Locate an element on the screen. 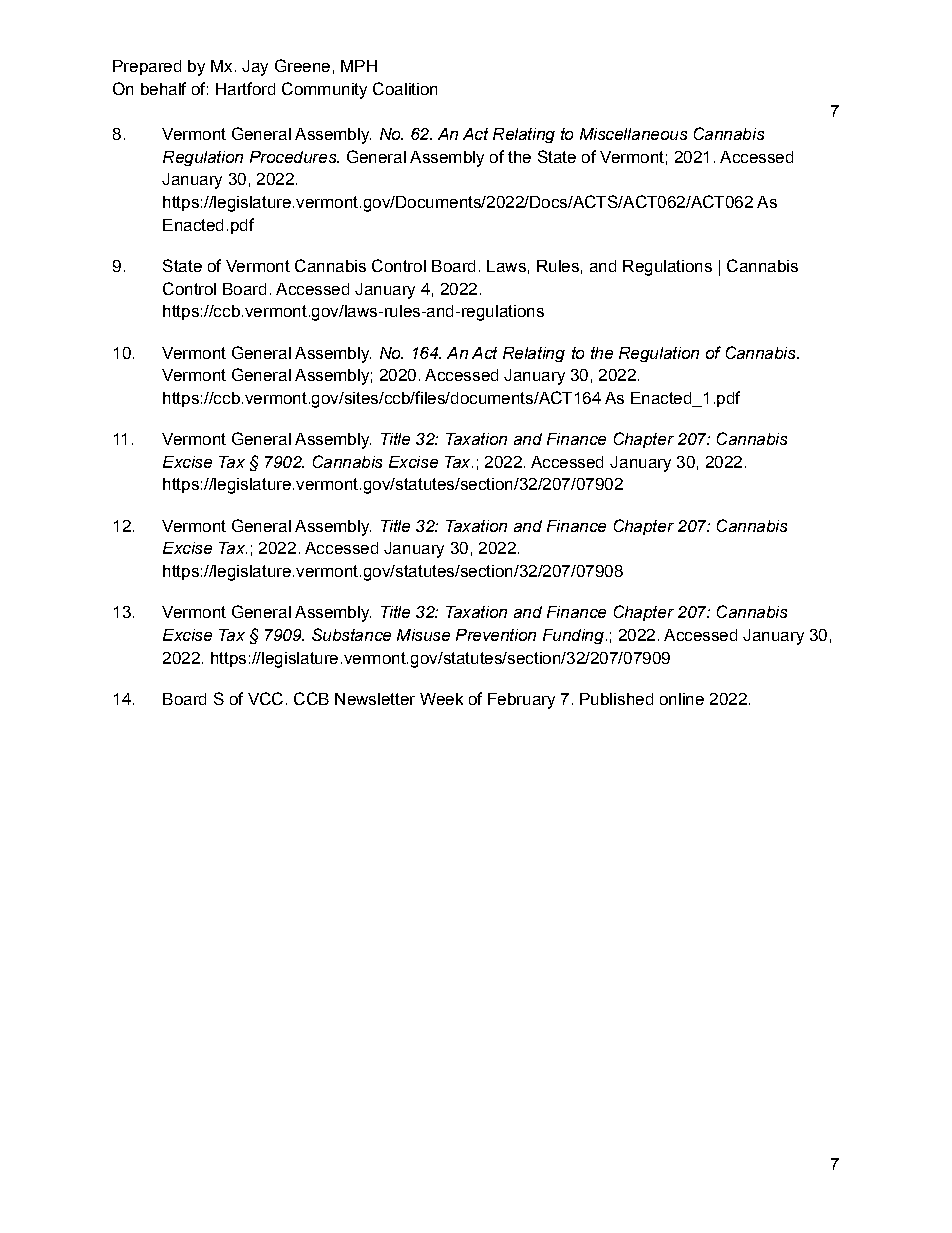 The width and height of the screenshot is (952, 1233). Funding is located at coordinates (573, 636).
